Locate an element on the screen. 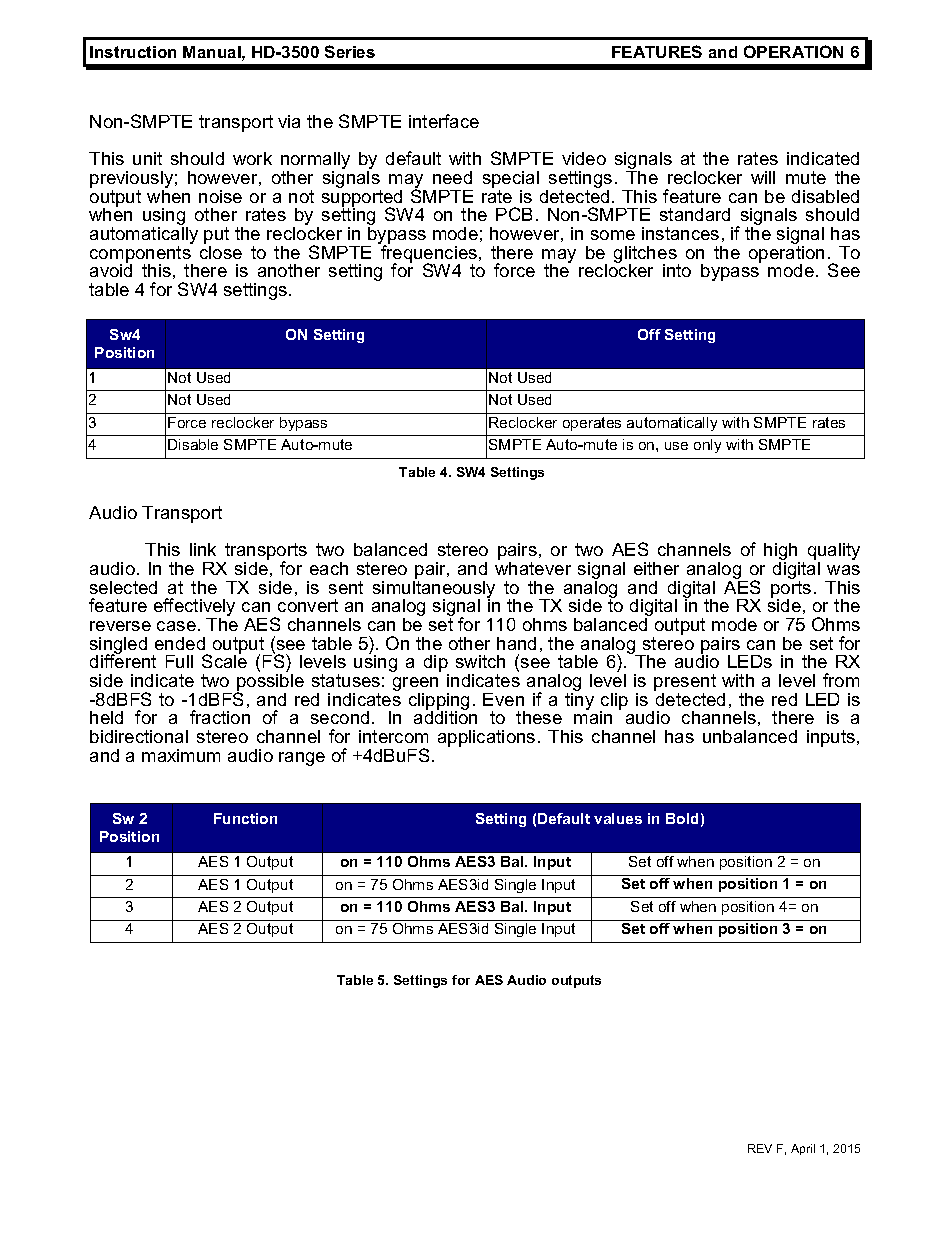 This screenshot has height=1233, width=952. Function is located at coordinates (245, 818).
